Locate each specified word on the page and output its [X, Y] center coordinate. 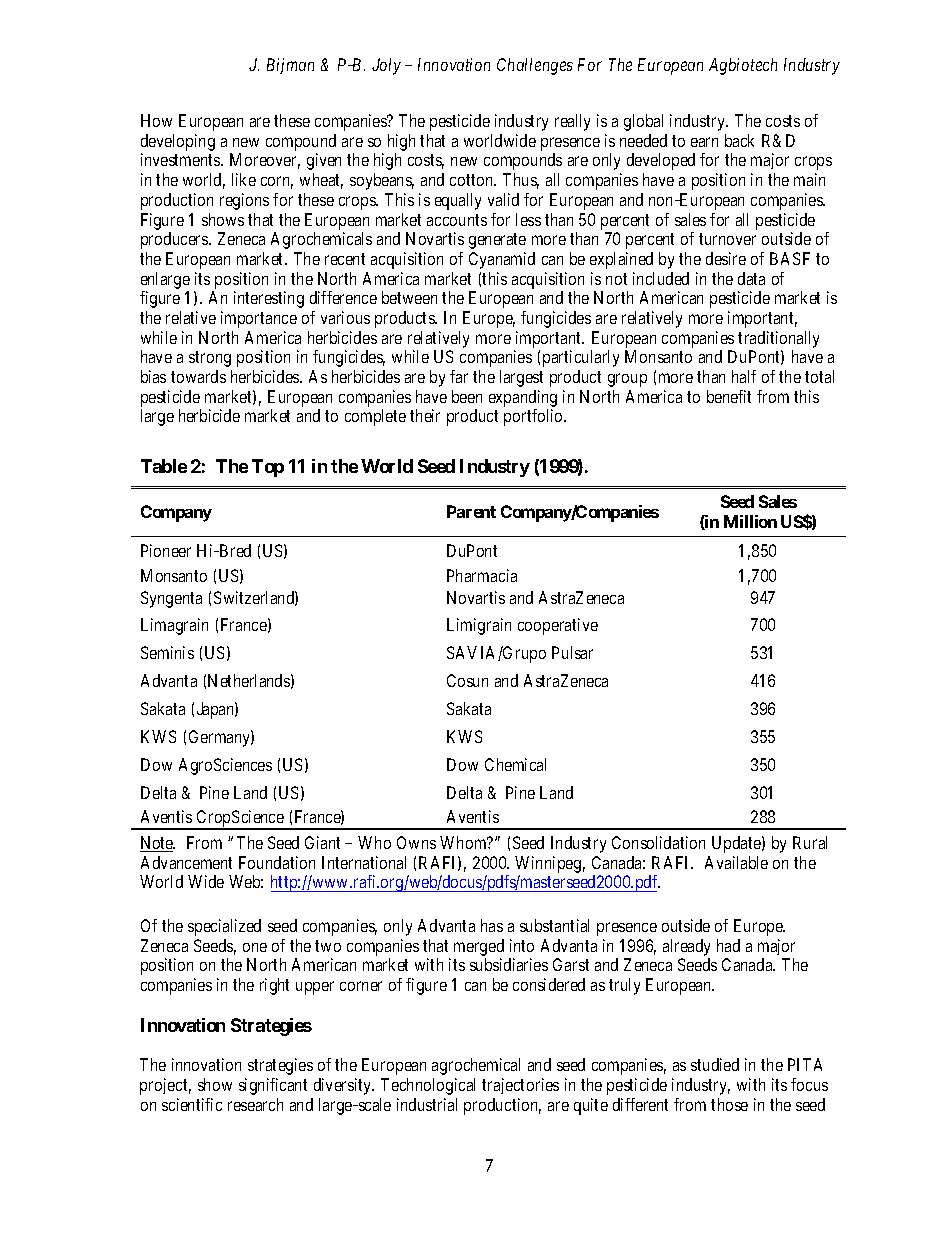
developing [178, 142]
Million [750, 521]
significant [273, 1086]
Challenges [535, 66]
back [739, 140]
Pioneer [166, 550]
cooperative [558, 626]
